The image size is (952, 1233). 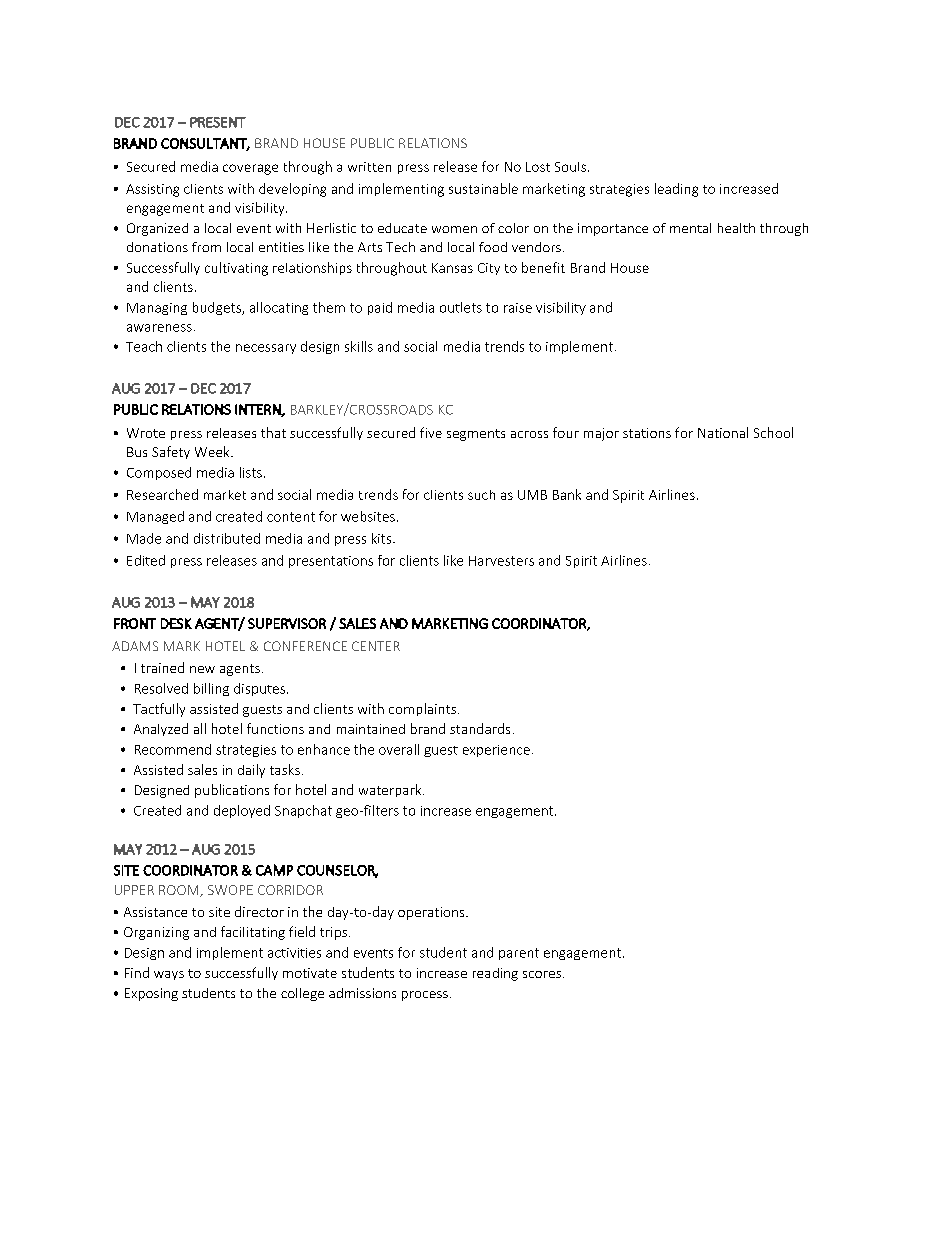 What do you see at coordinates (480, 728) in the screenshot?
I see `standards` at bounding box center [480, 728].
